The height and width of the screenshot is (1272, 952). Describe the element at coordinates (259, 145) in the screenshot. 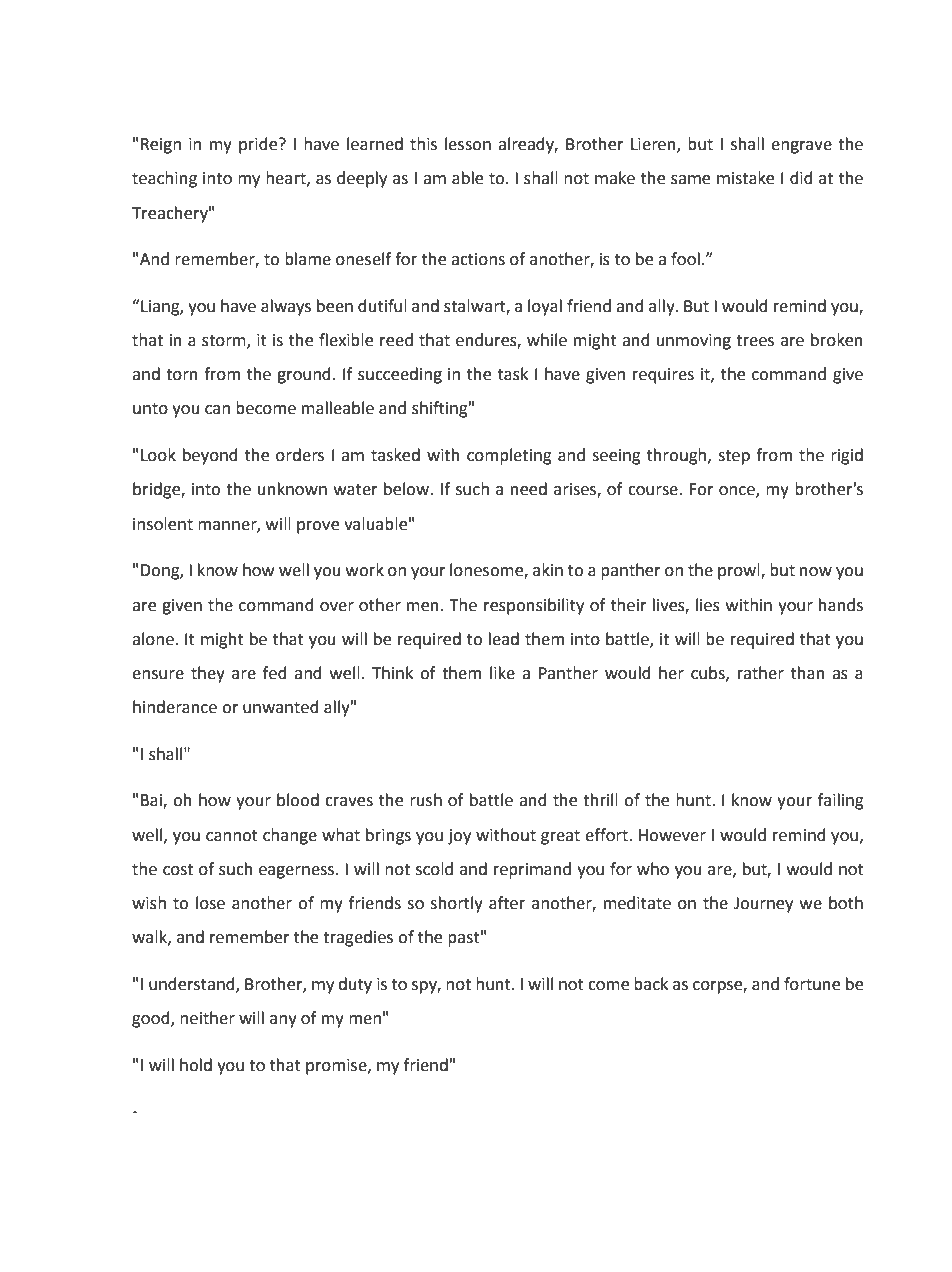

I see `pride` at that location.
